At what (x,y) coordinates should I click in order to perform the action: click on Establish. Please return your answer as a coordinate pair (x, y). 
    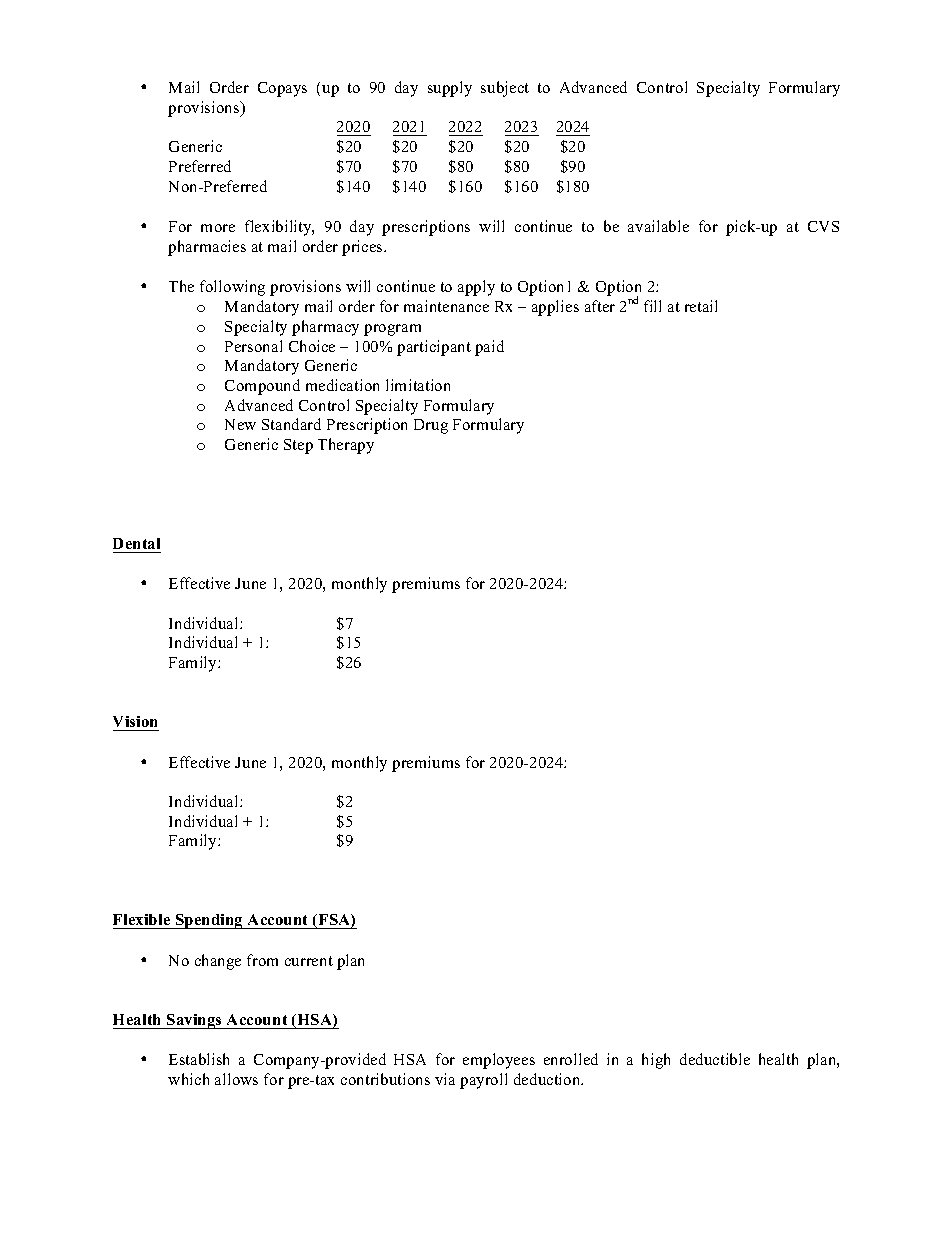
    Looking at the image, I should click on (199, 1059).
